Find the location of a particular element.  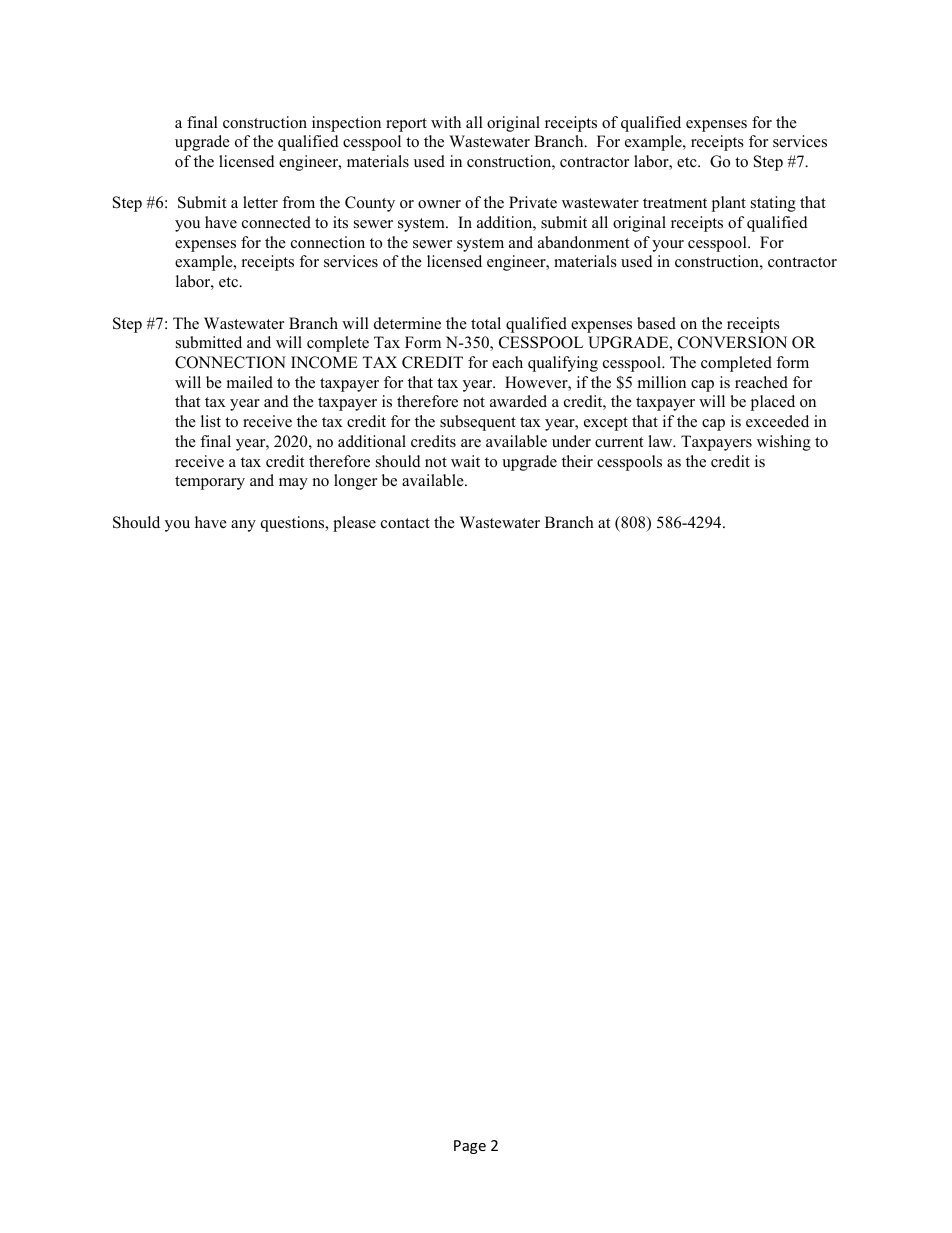

letter is located at coordinates (260, 202).
